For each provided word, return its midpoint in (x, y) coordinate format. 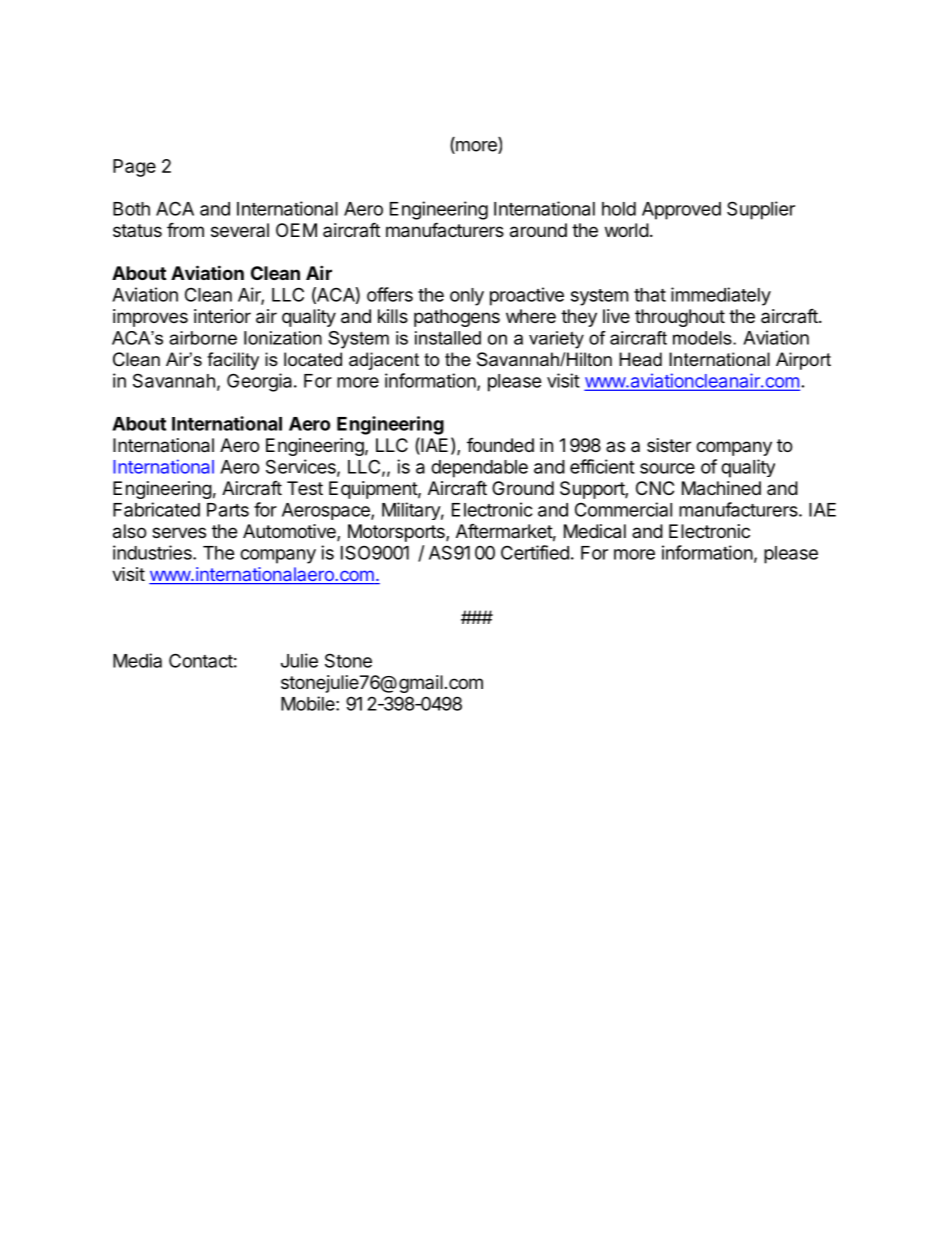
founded (500, 445)
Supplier (761, 210)
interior (222, 316)
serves (179, 532)
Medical (595, 531)
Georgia (259, 382)
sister (669, 445)
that (650, 295)
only (467, 297)
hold (619, 209)
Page (134, 168)
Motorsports (397, 533)
